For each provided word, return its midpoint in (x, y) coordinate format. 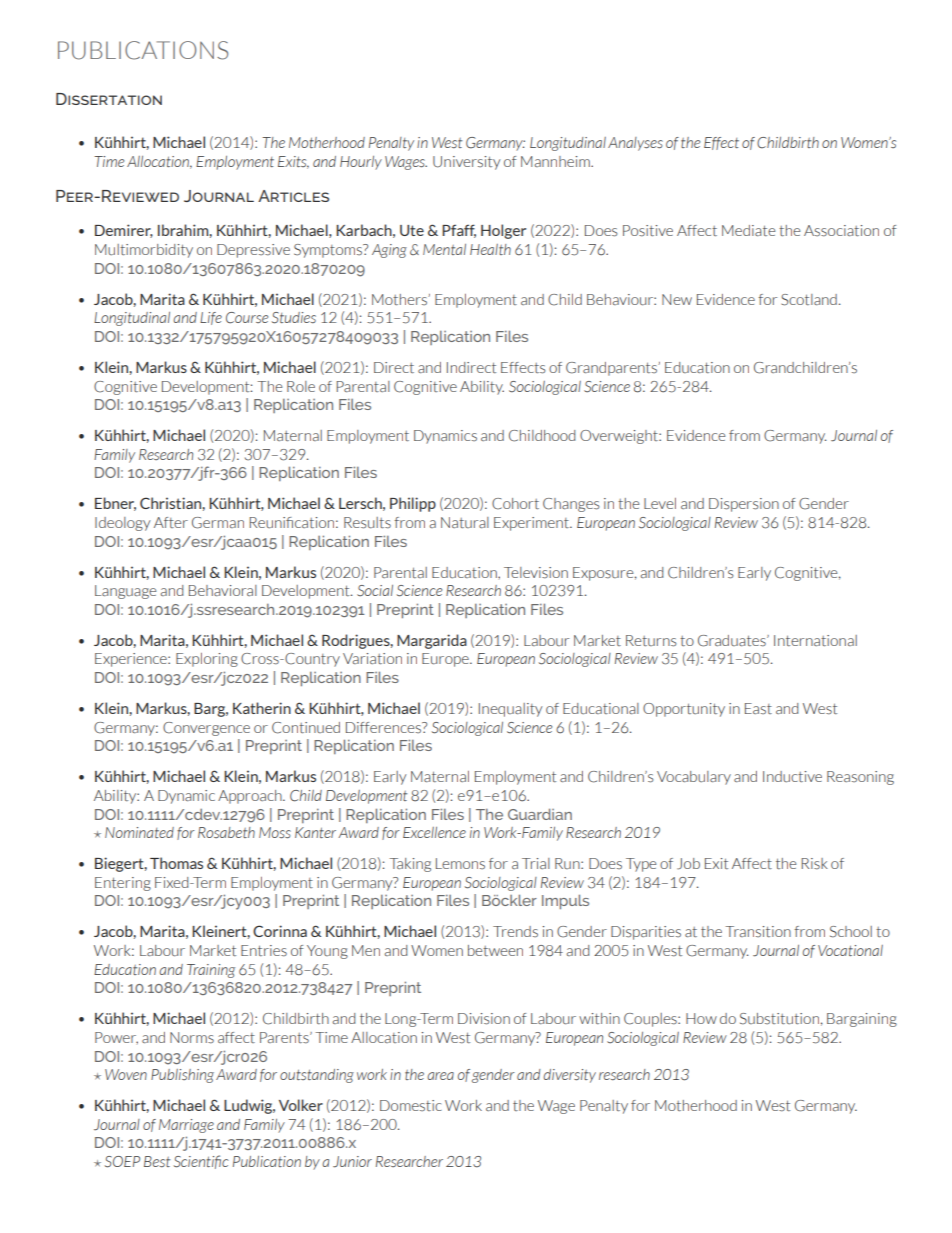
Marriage (186, 1126)
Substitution (779, 1019)
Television (536, 573)
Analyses (635, 144)
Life (211, 318)
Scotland (809, 300)
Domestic (411, 1106)
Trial (536, 863)
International (815, 641)
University (466, 163)
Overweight (620, 437)
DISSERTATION (109, 99)
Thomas (176, 863)
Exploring (207, 660)
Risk (814, 864)
